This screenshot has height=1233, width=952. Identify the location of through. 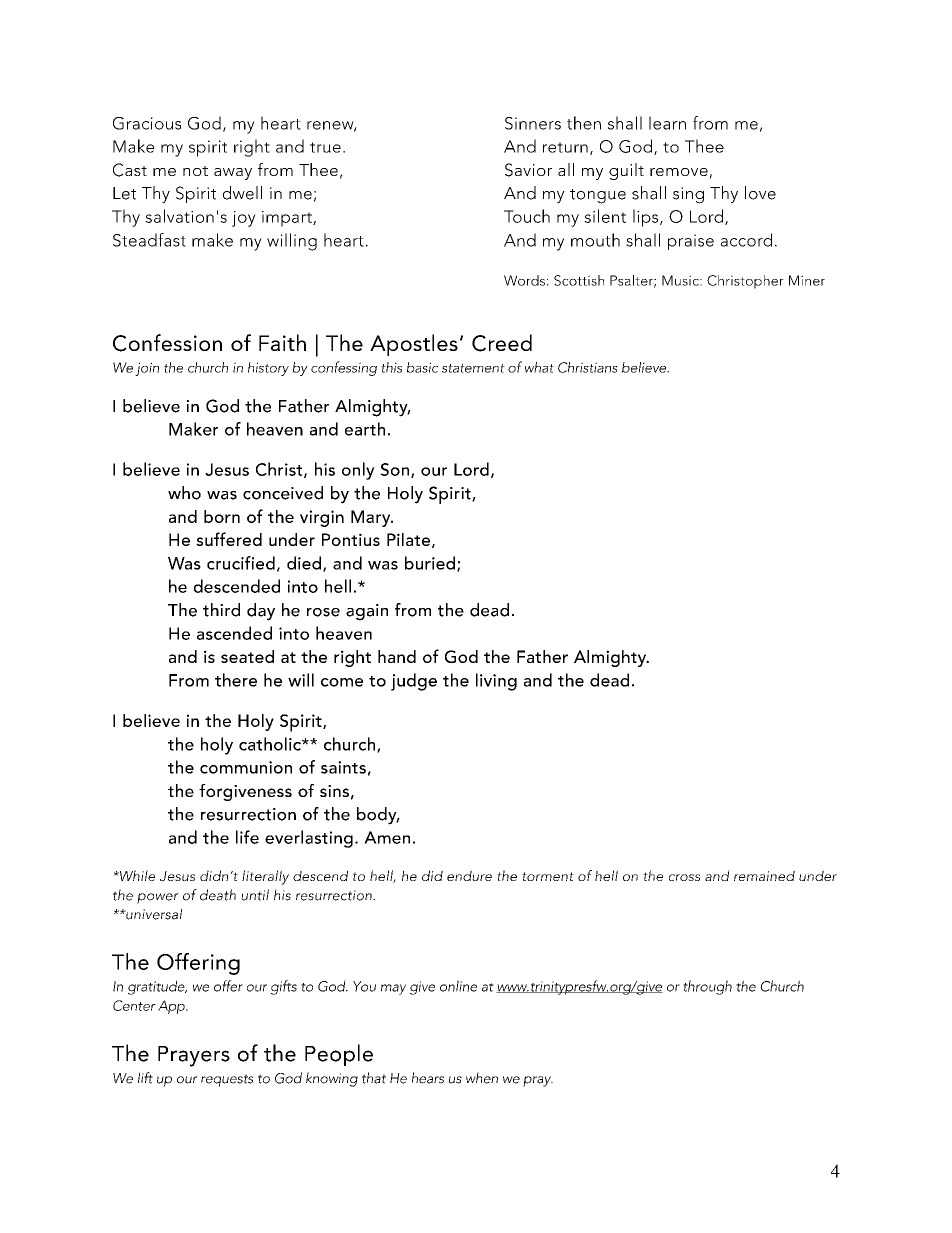
(707, 987).
